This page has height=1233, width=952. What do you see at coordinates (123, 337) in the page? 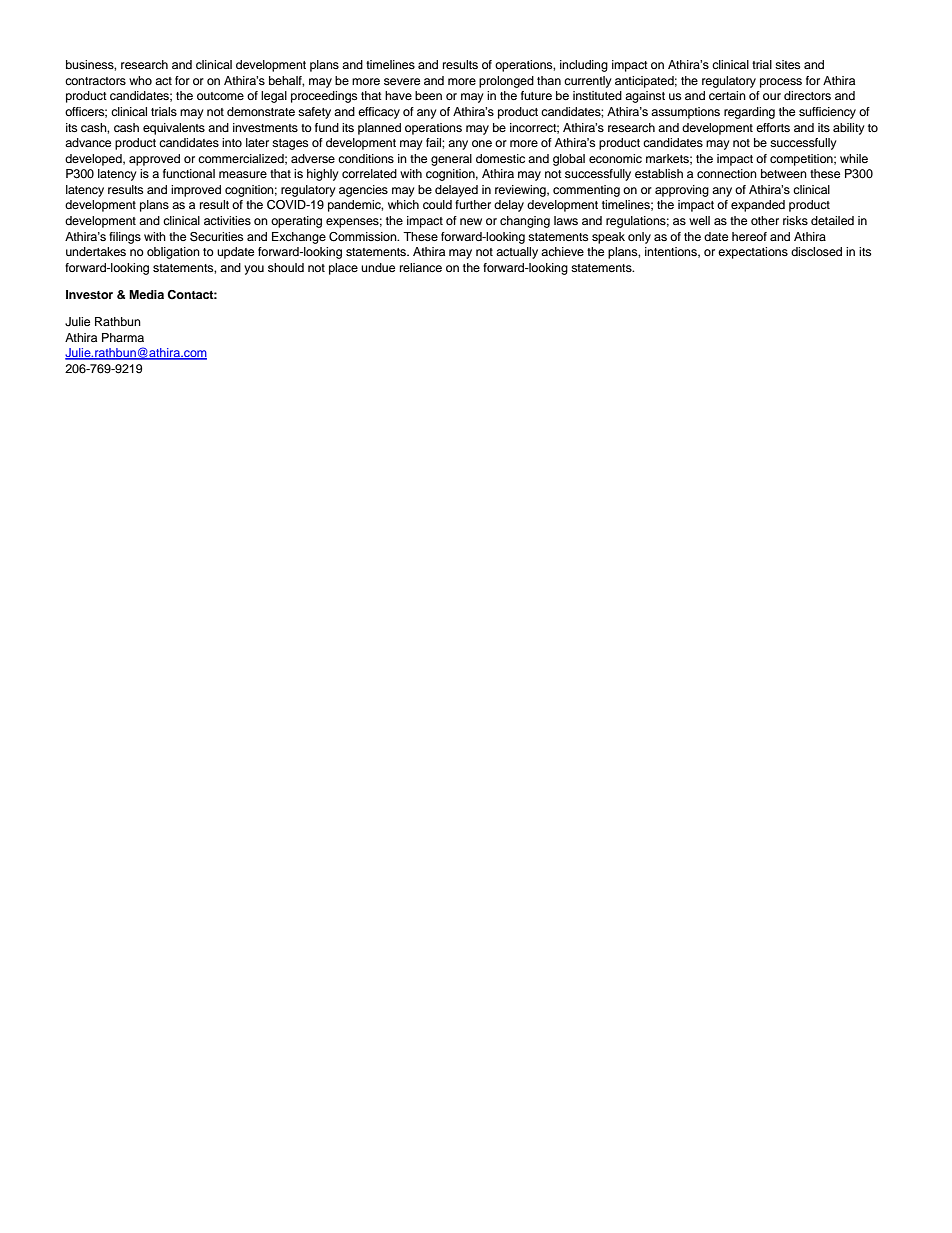
I see `Pharma` at bounding box center [123, 337].
